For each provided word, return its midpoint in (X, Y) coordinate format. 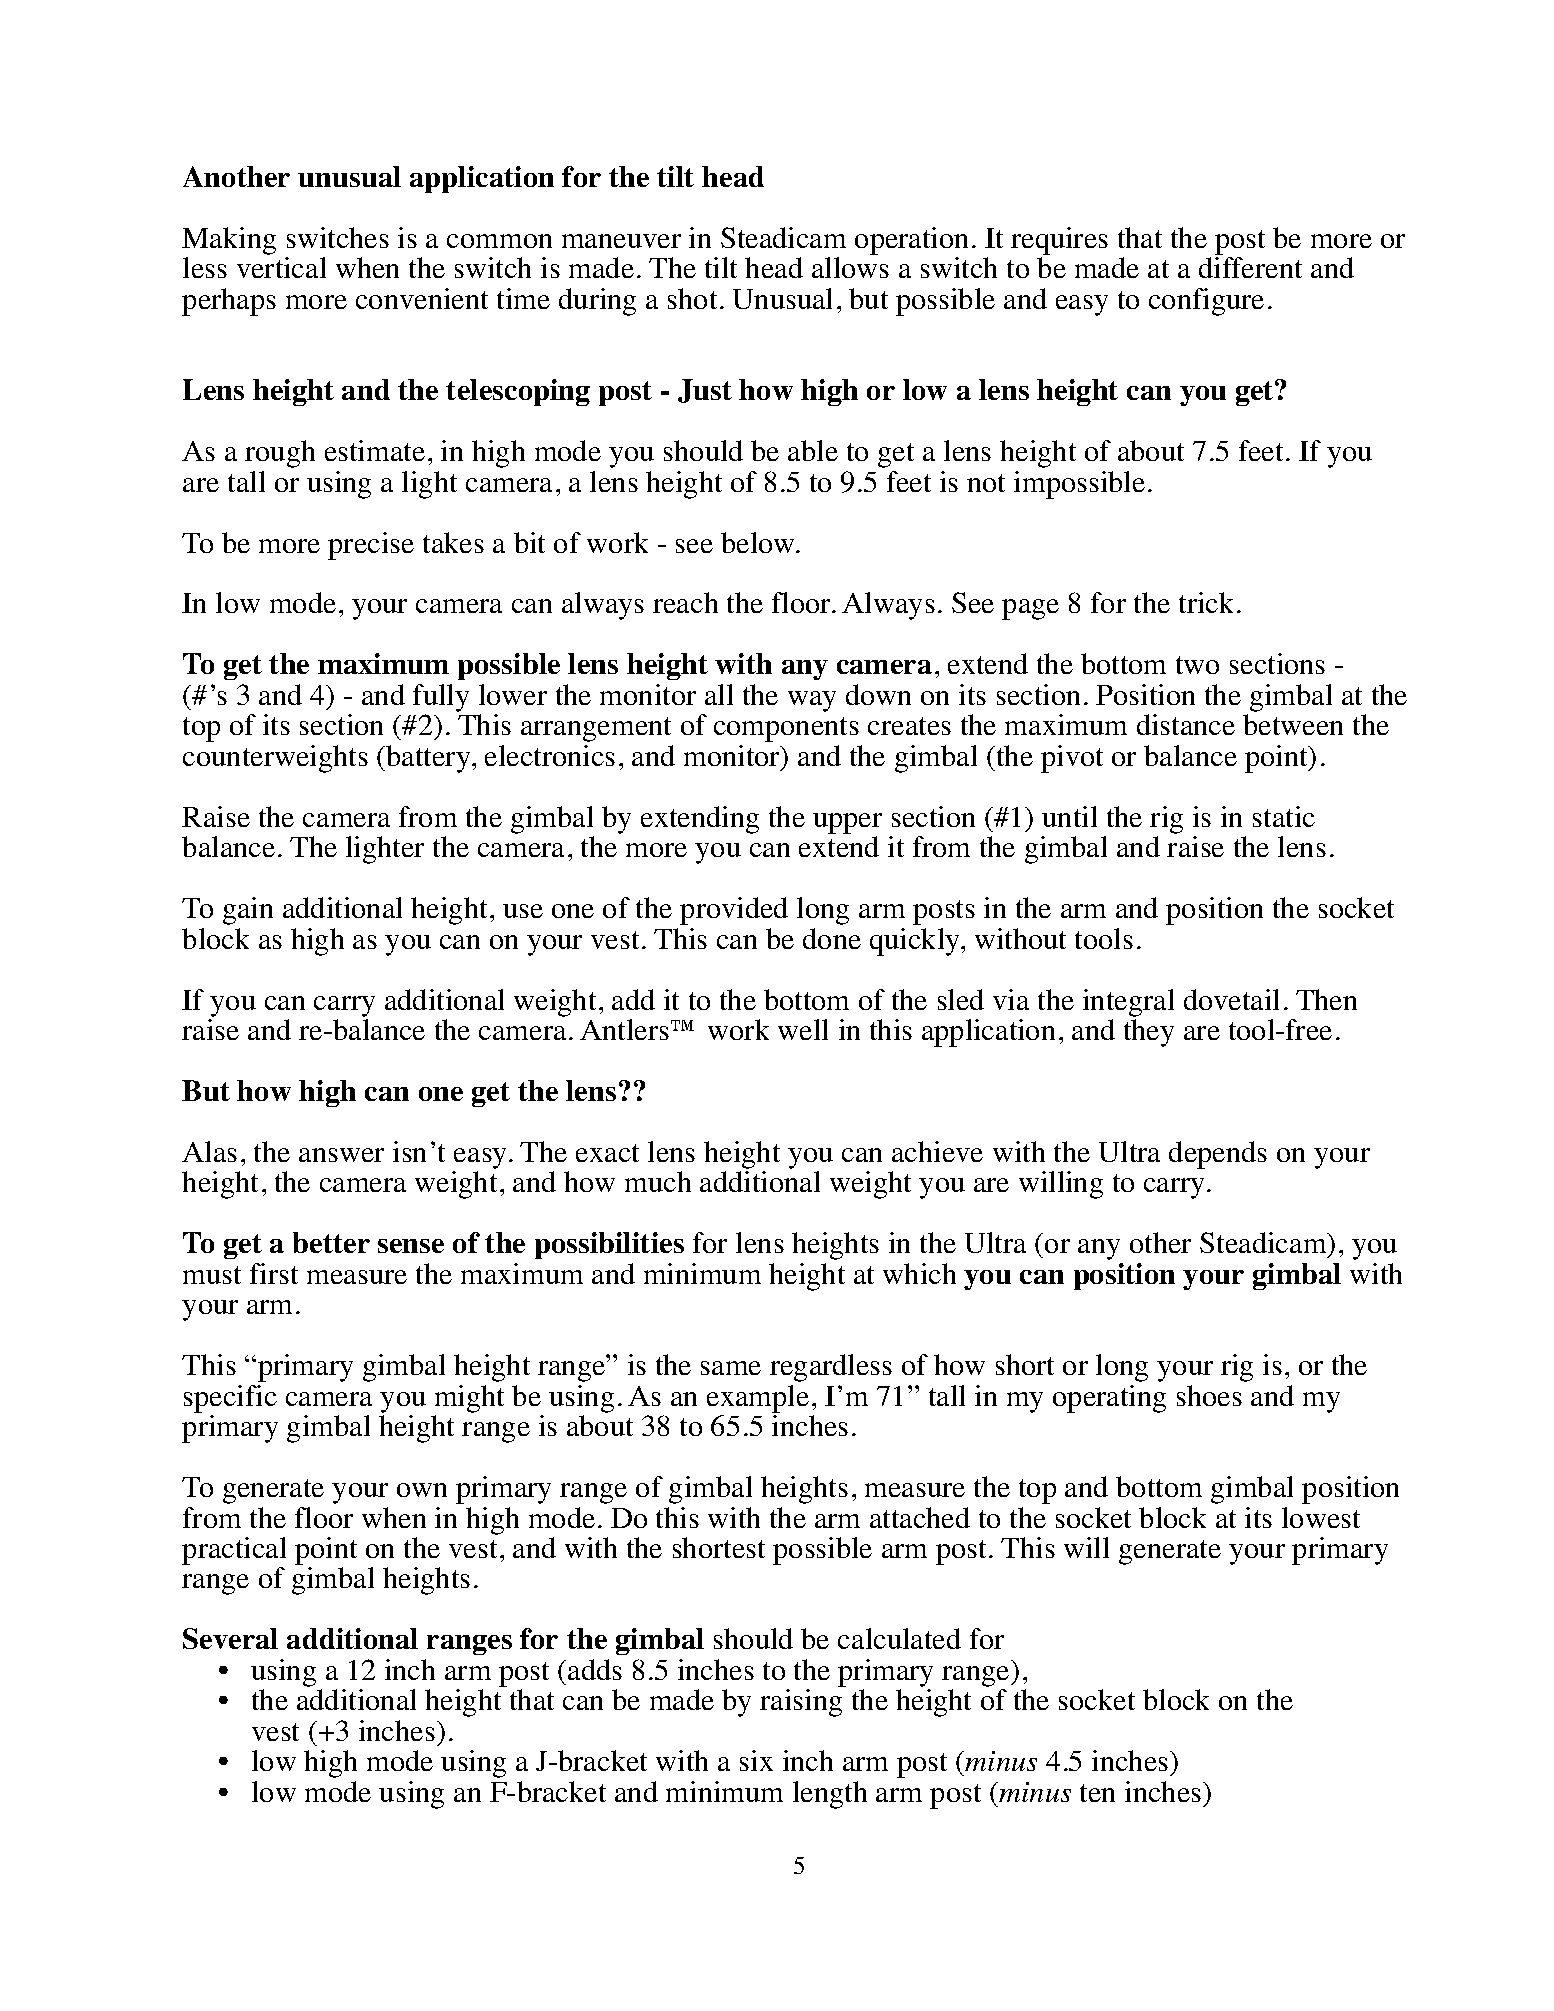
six (756, 1760)
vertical (281, 267)
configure (1206, 302)
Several (230, 1638)
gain (248, 911)
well (803, 1029)
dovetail (1231, 999)
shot (692, 298)
